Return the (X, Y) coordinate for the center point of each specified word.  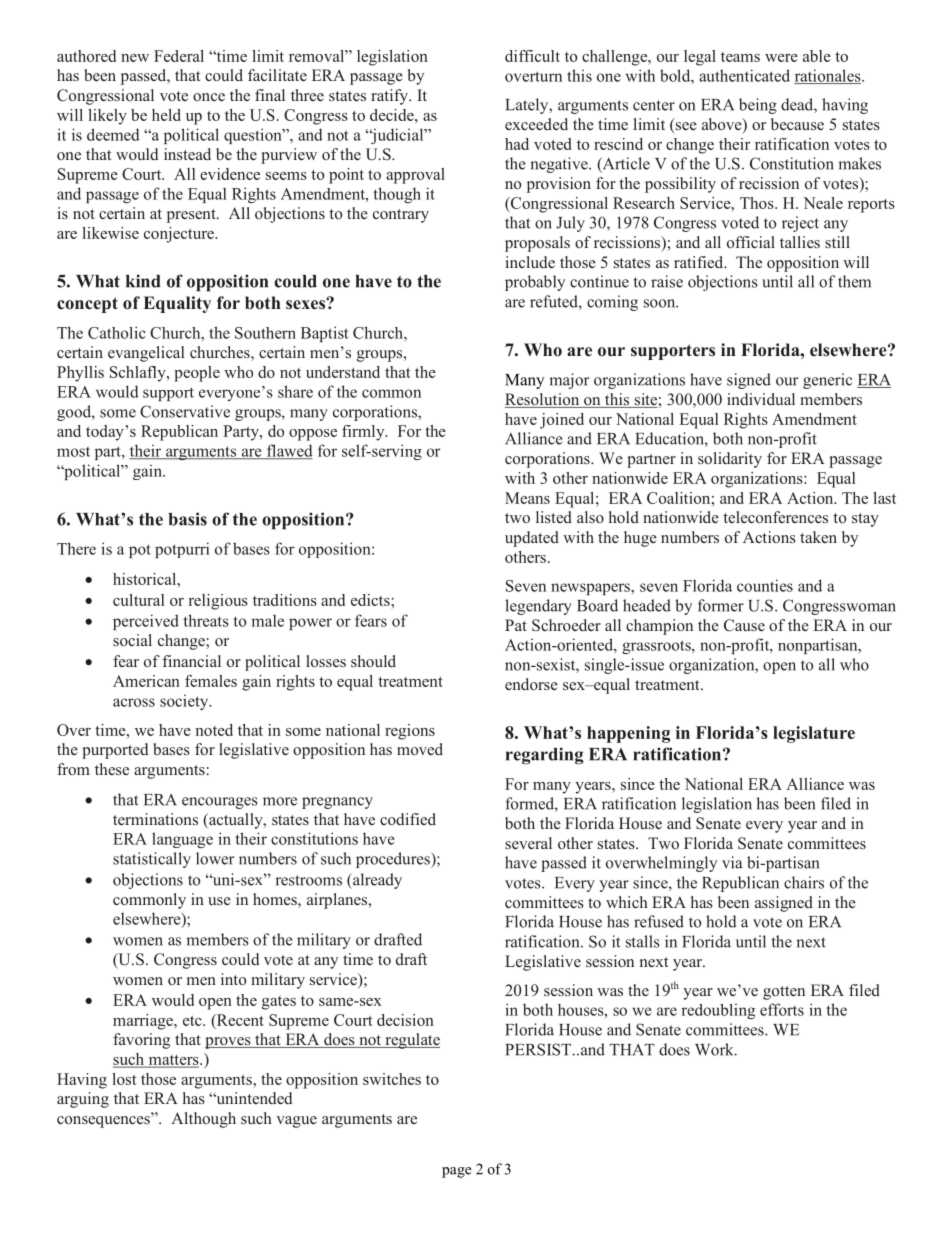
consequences (104, 1122)
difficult (532, 56)
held (166, 115)
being (758, 106)
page (456, 1172)
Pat (516, 625)
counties (765, 585)
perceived (146, 622)
